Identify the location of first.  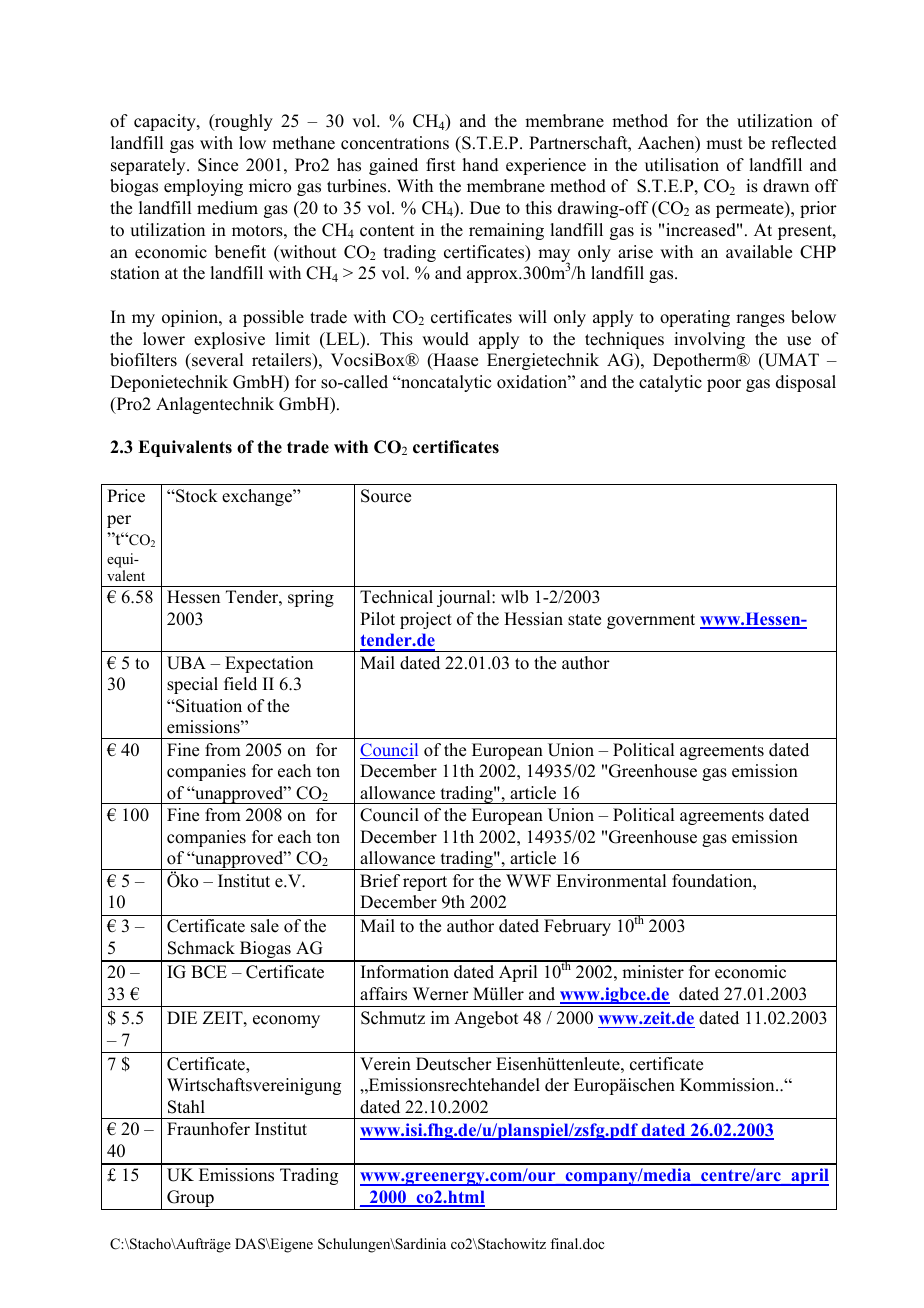
(441, 165).
